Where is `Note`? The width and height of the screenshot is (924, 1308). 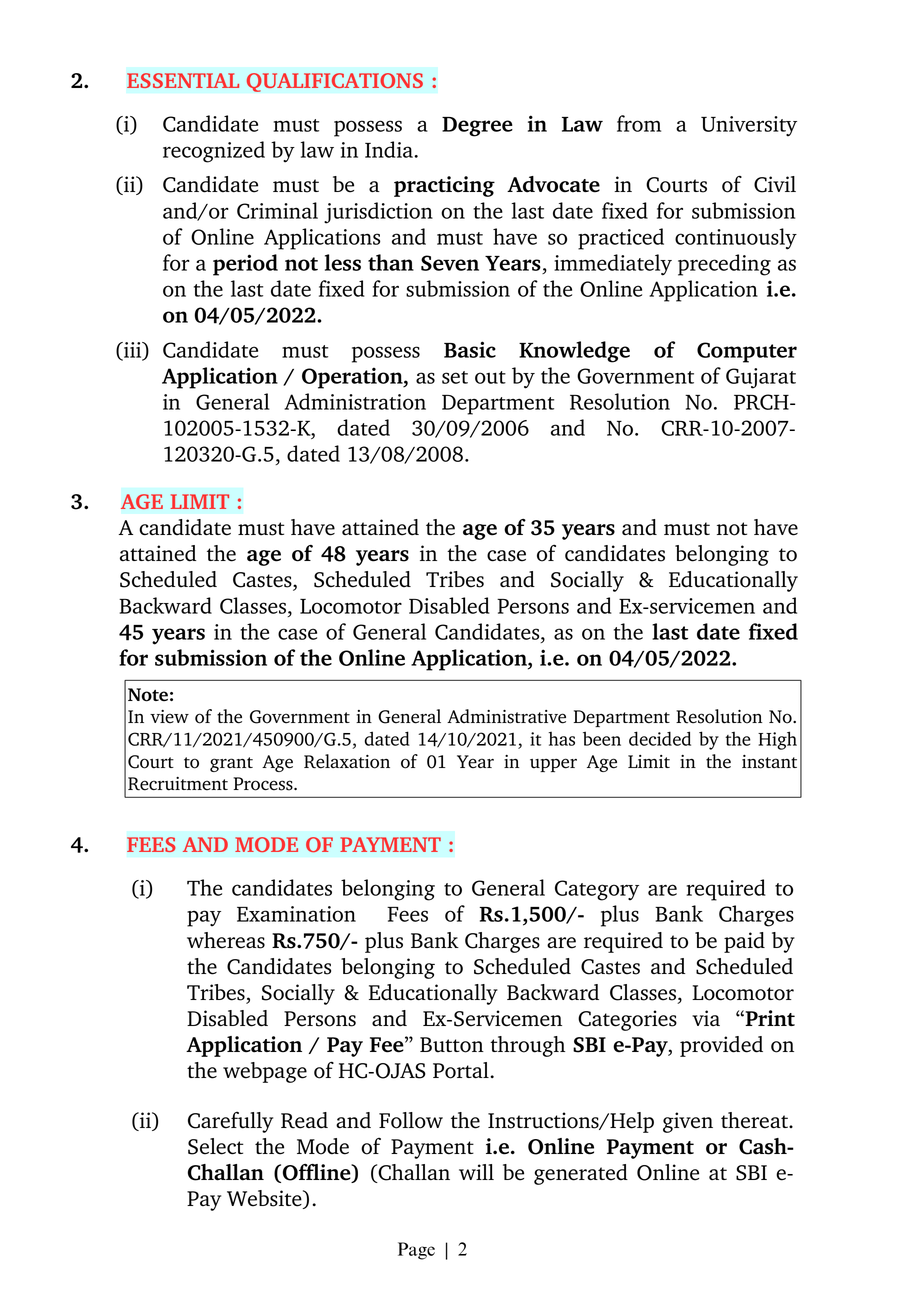 Note is located at coordinates (148, 695).
